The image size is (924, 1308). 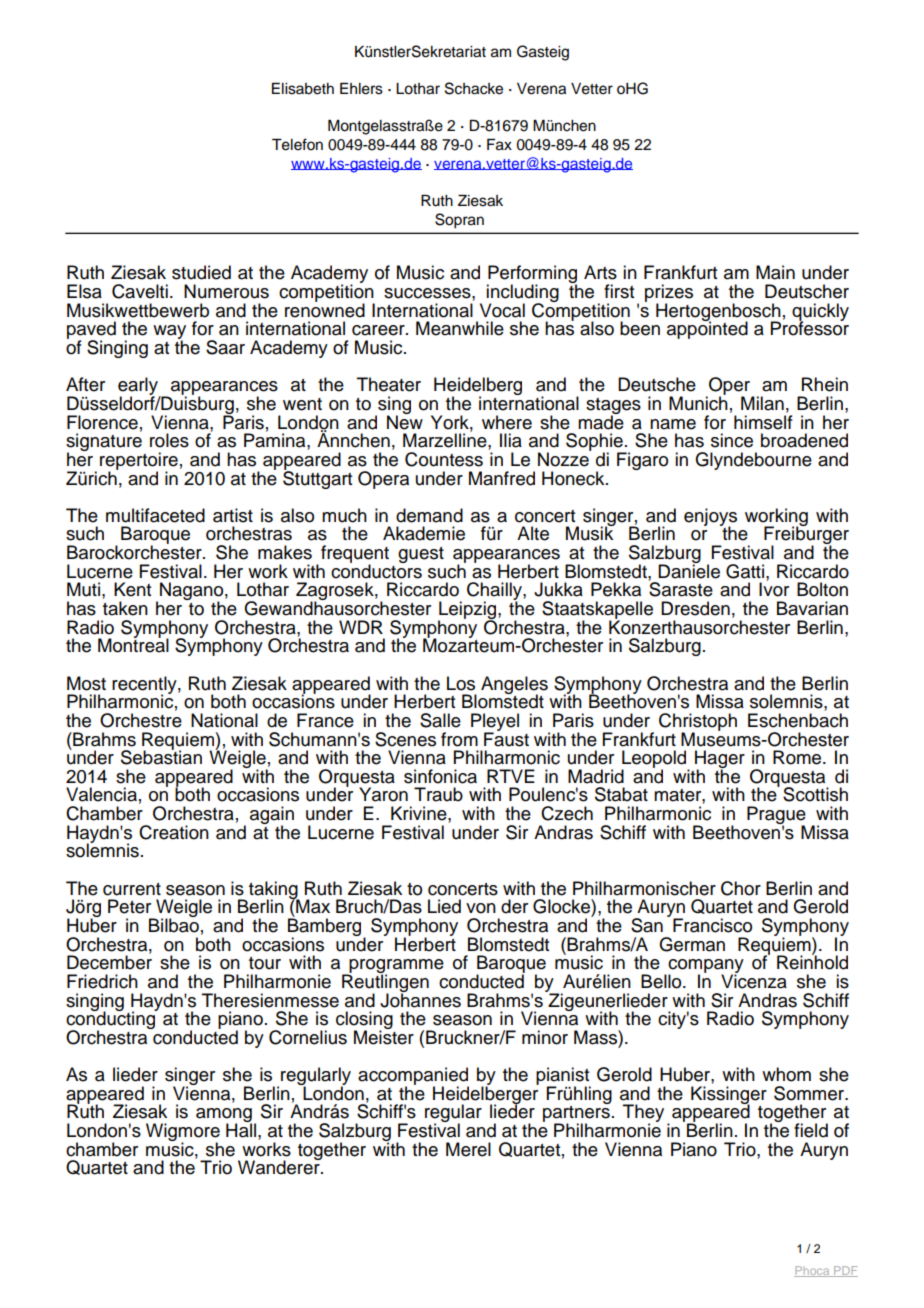 What do you see at coordinates (698, 723) in the screenshot?
I see `Christoph` at bounding box center [698, 723].
